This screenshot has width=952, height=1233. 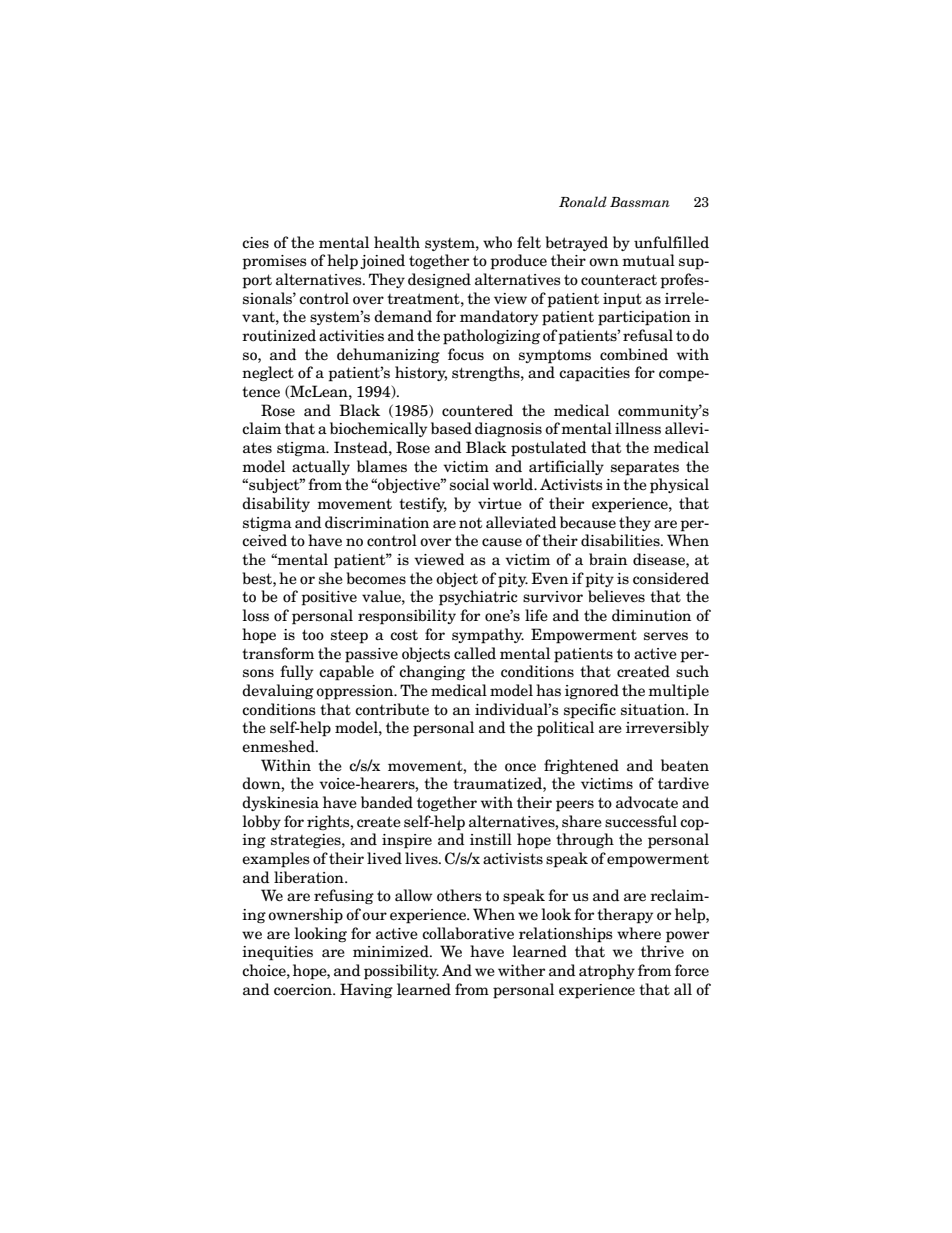 I want to click on social, so click(x=469, y=484).
